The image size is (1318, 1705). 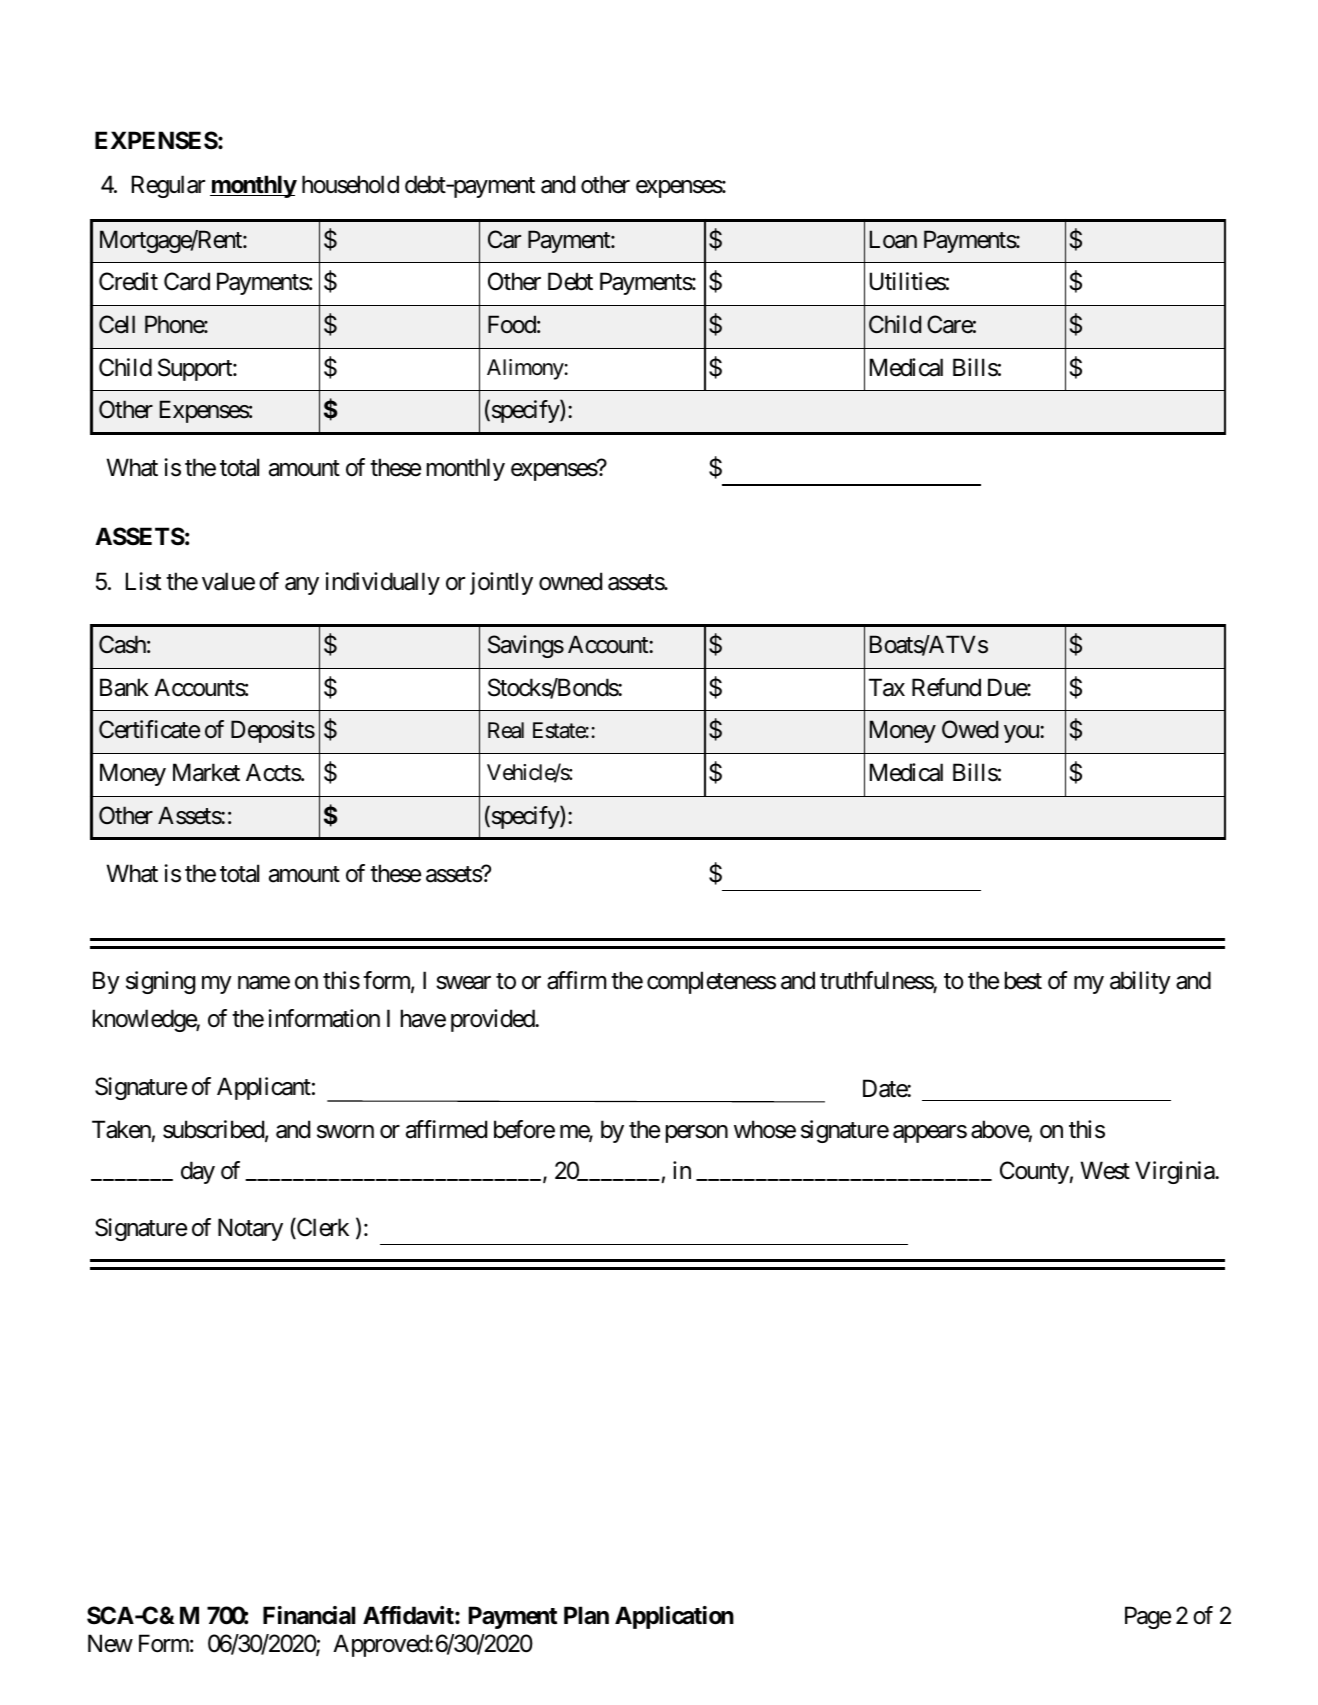 What do you see at coordinates (525, 369) in the document?
I see `Alimony` at bounding box center [525, 369].
